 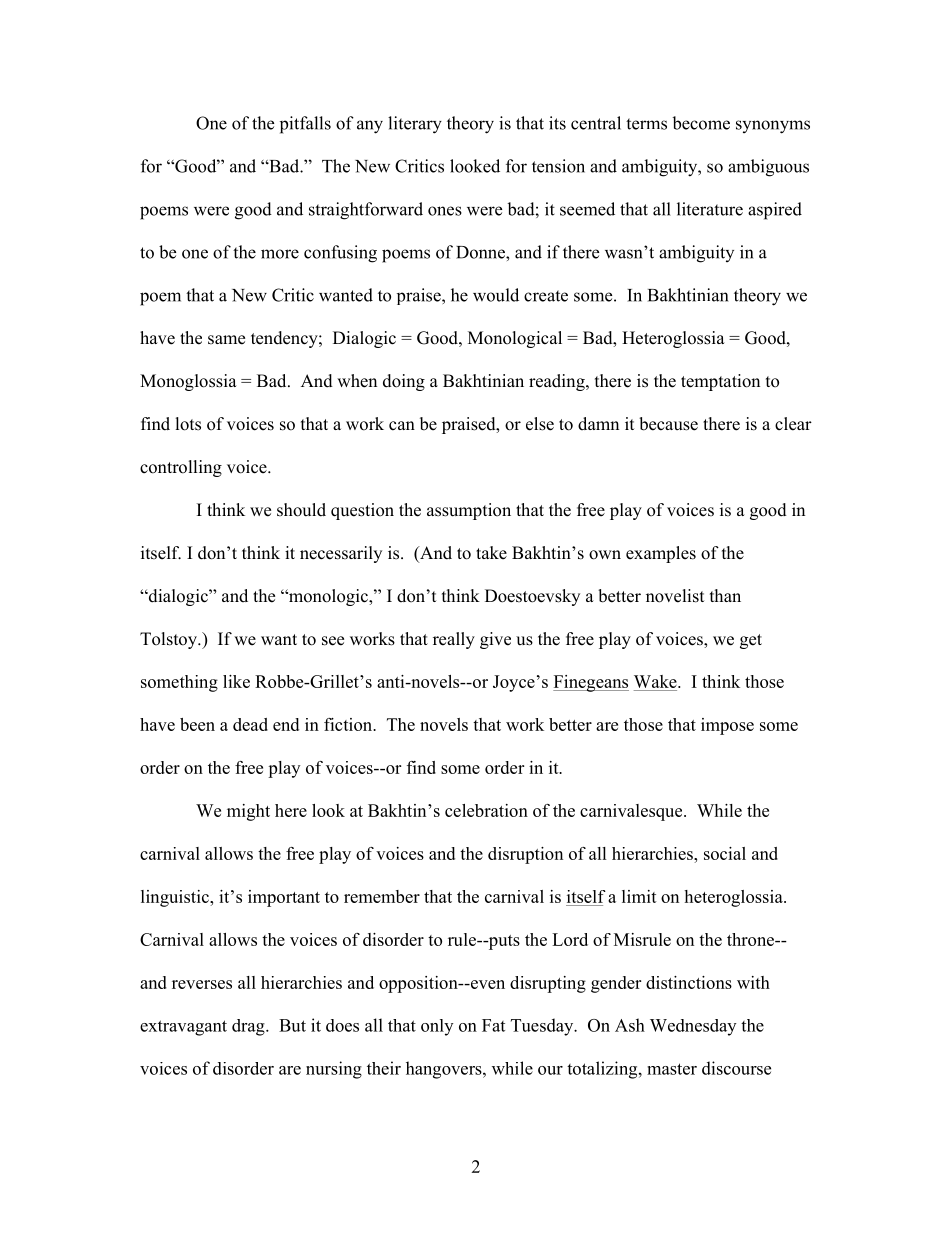 I want to click on social, so click(x=725, y=853).
